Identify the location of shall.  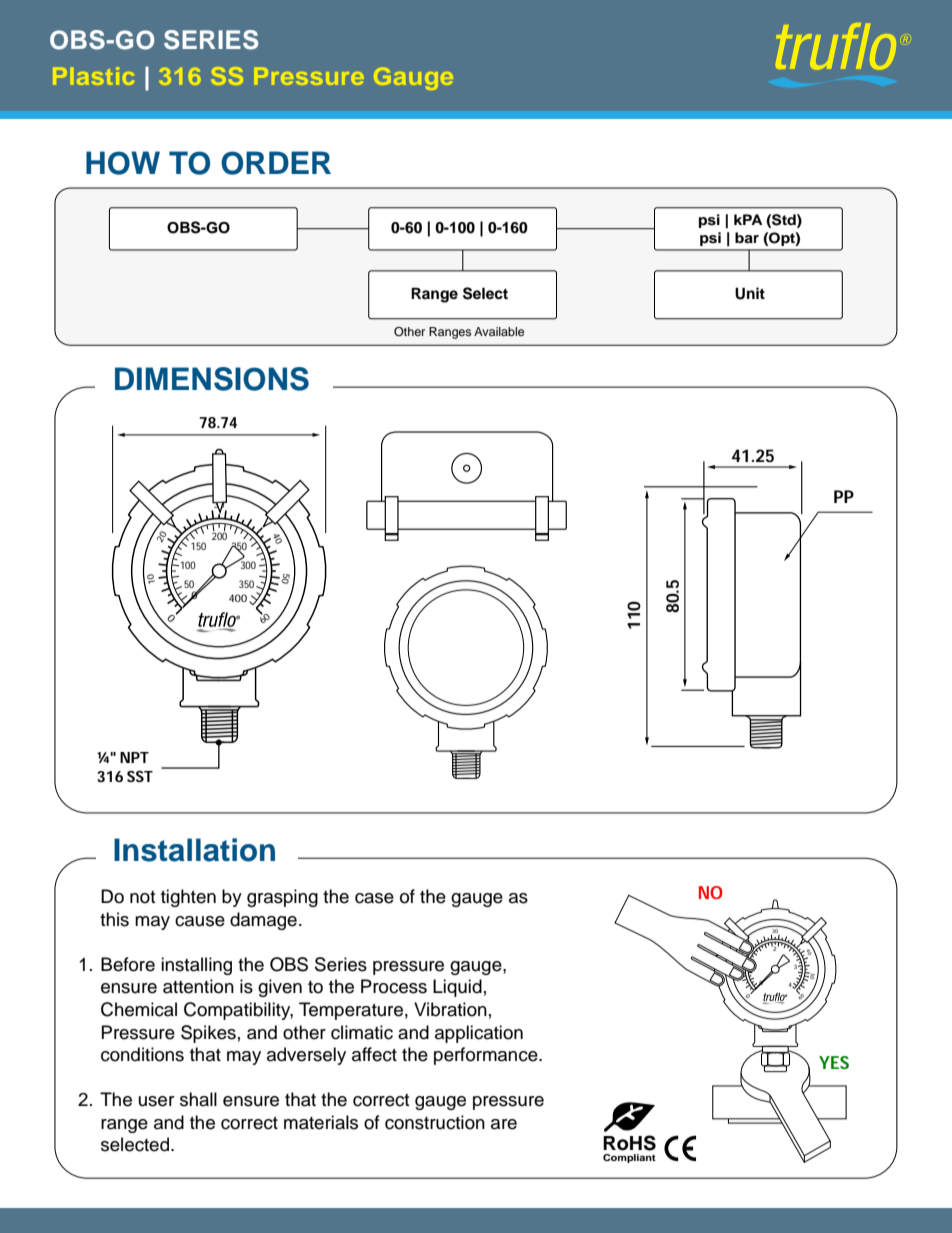
(198, 1099).
